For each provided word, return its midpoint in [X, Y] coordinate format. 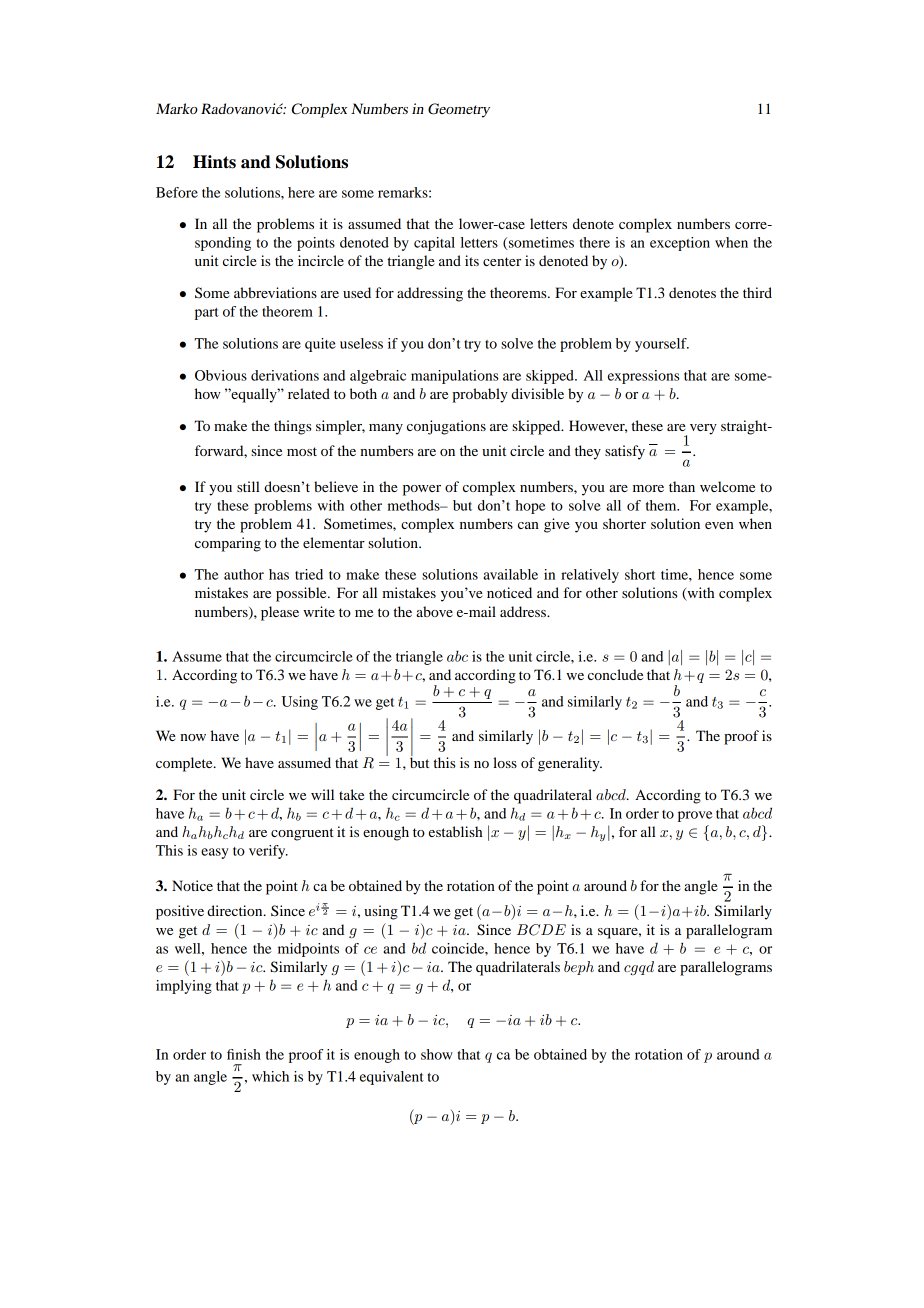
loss [505, 762]
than [682, 486]
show [437, 1054]
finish [244, 1054]
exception [680, 244]
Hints [214, 162]
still [248, 486]
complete [185, 764]
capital [434, 244]
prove [695, 816]
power [422, 490]
